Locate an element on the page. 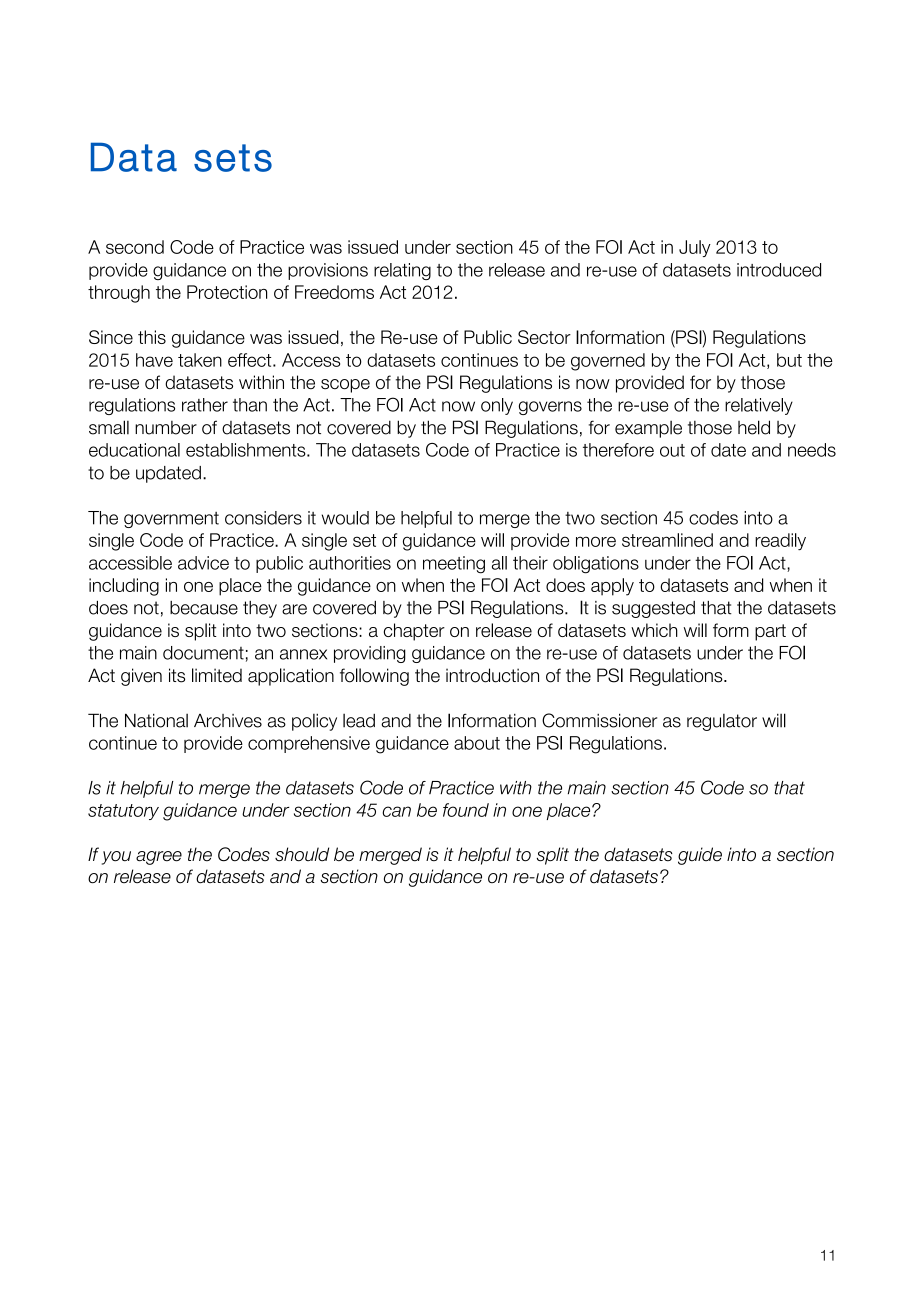  meeting is located at coordinates (454, 565).
